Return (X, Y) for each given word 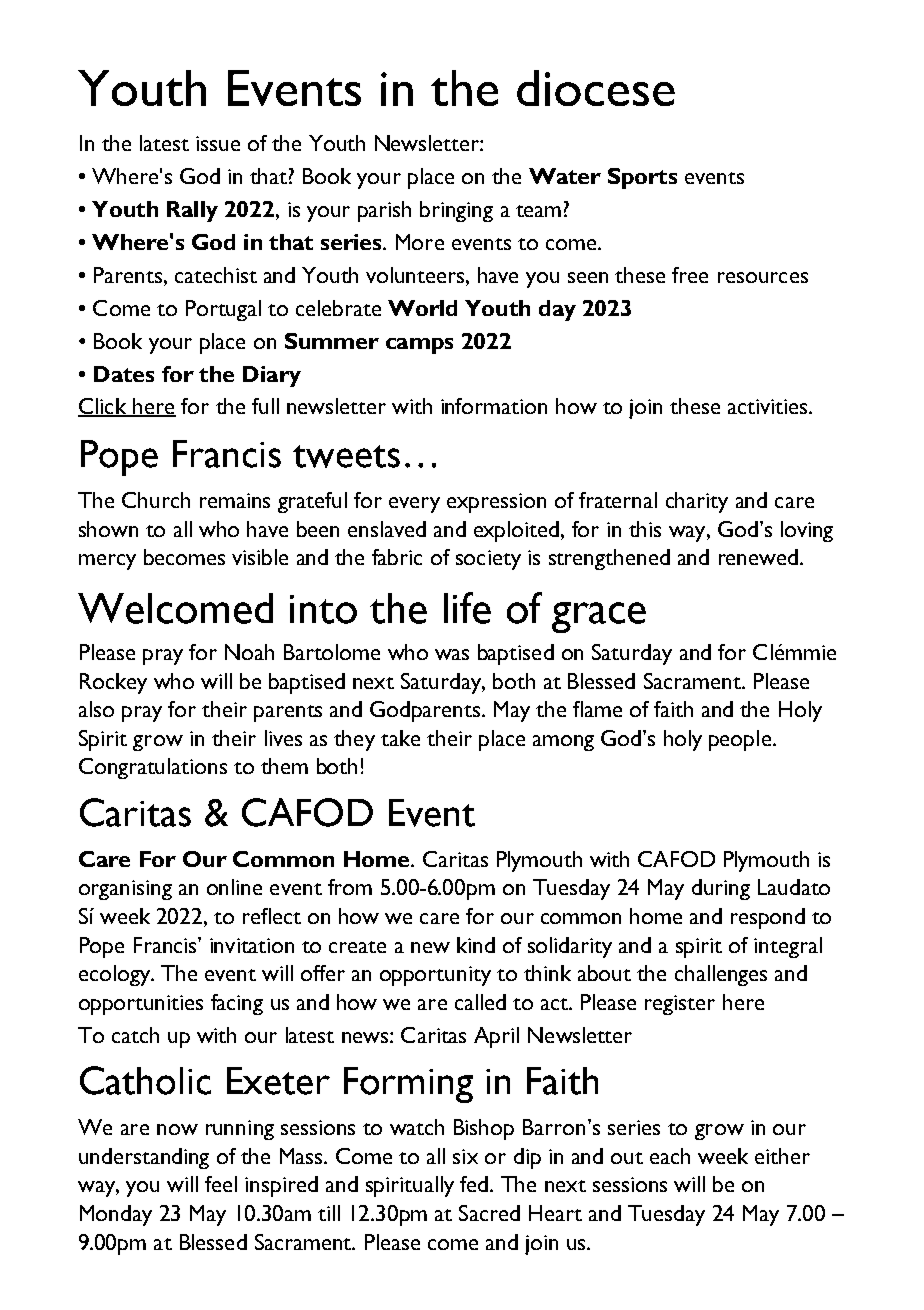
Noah (249, 652)
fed (474, 1184)
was (452, 654)
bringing (456, 211)
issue (218, 143)
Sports (642, 178)
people (740, 740)
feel (221, 1184)
